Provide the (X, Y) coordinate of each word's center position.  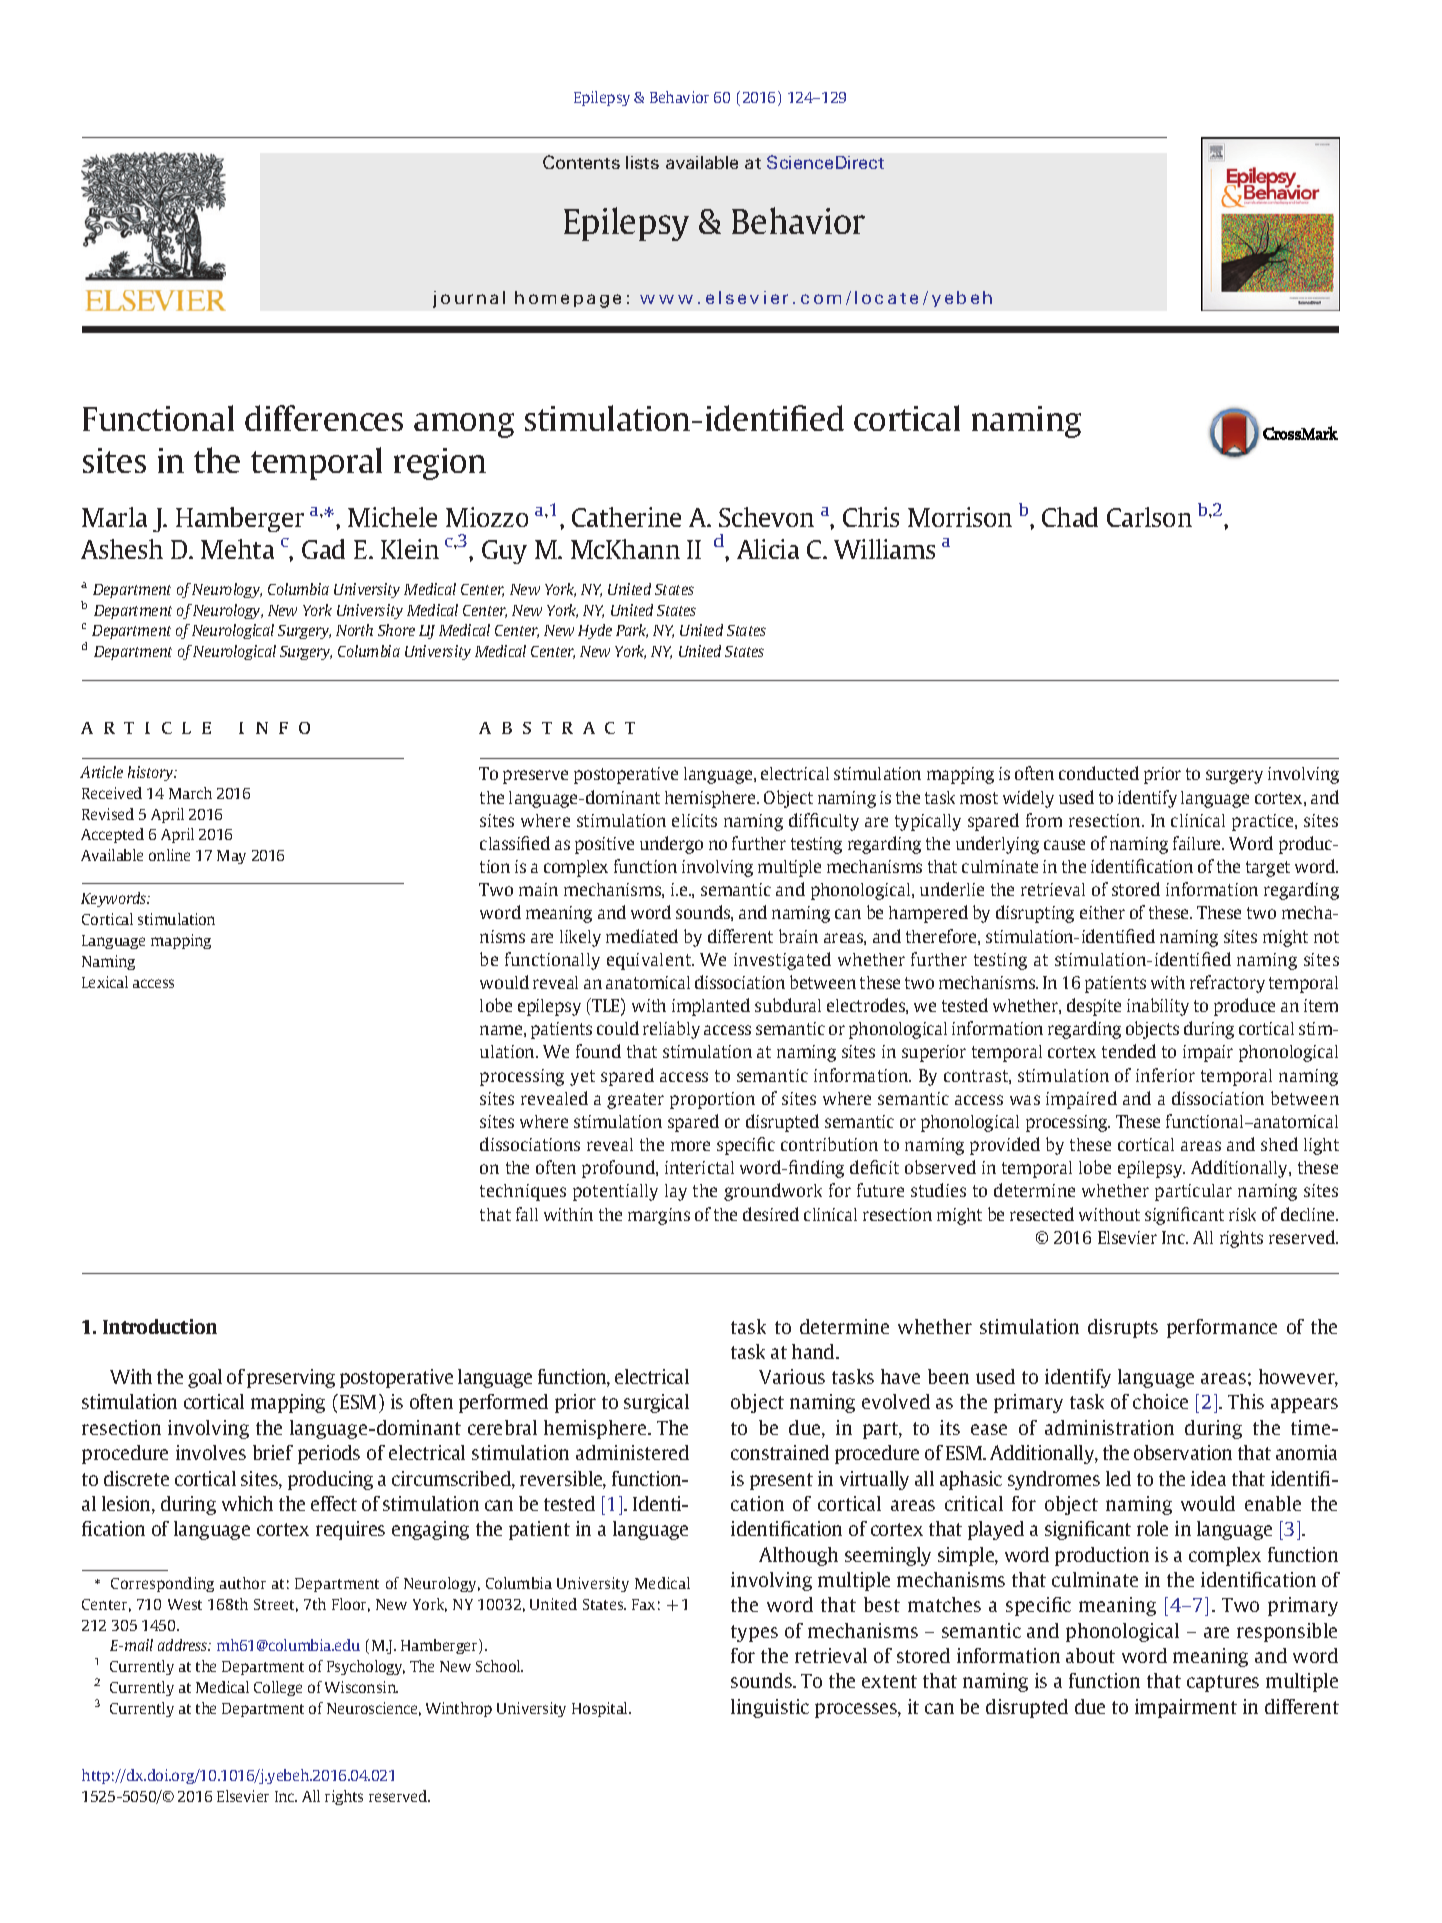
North (354, 630)
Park (632, 631)
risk (1242, 1214)
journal (469, 299)
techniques (523, 1192)
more (690, 1146)
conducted (1099, 773)
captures (1223, 1683)
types (754, 1633)
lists (642, 162)
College (278, 1688)
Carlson (1149, 517)
